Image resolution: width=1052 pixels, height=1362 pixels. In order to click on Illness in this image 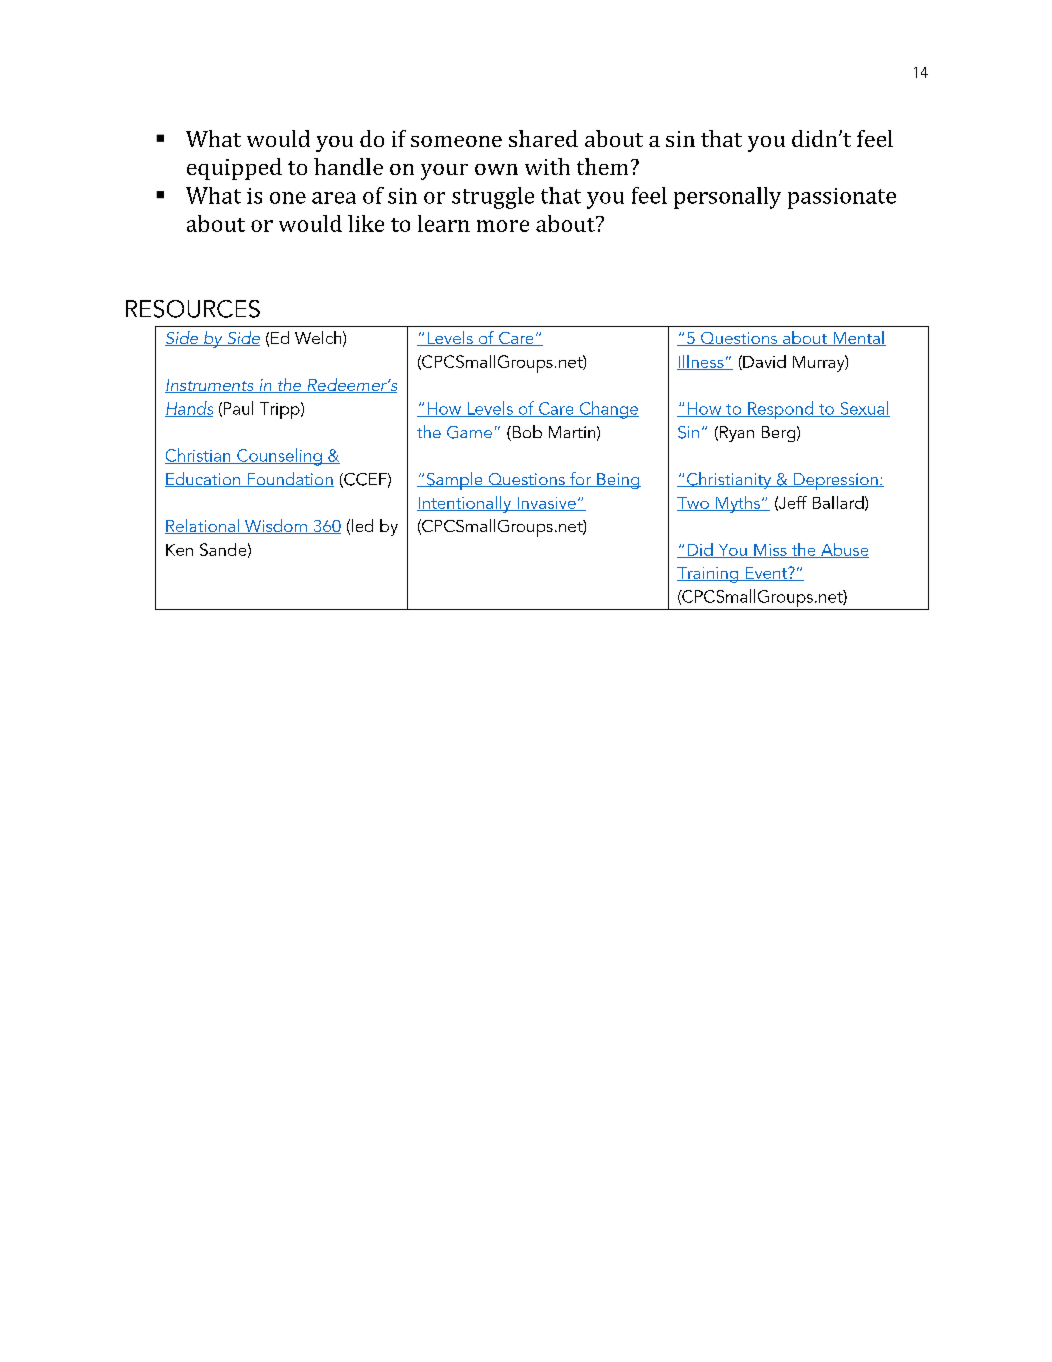, I will do `click(701, 362)`.
